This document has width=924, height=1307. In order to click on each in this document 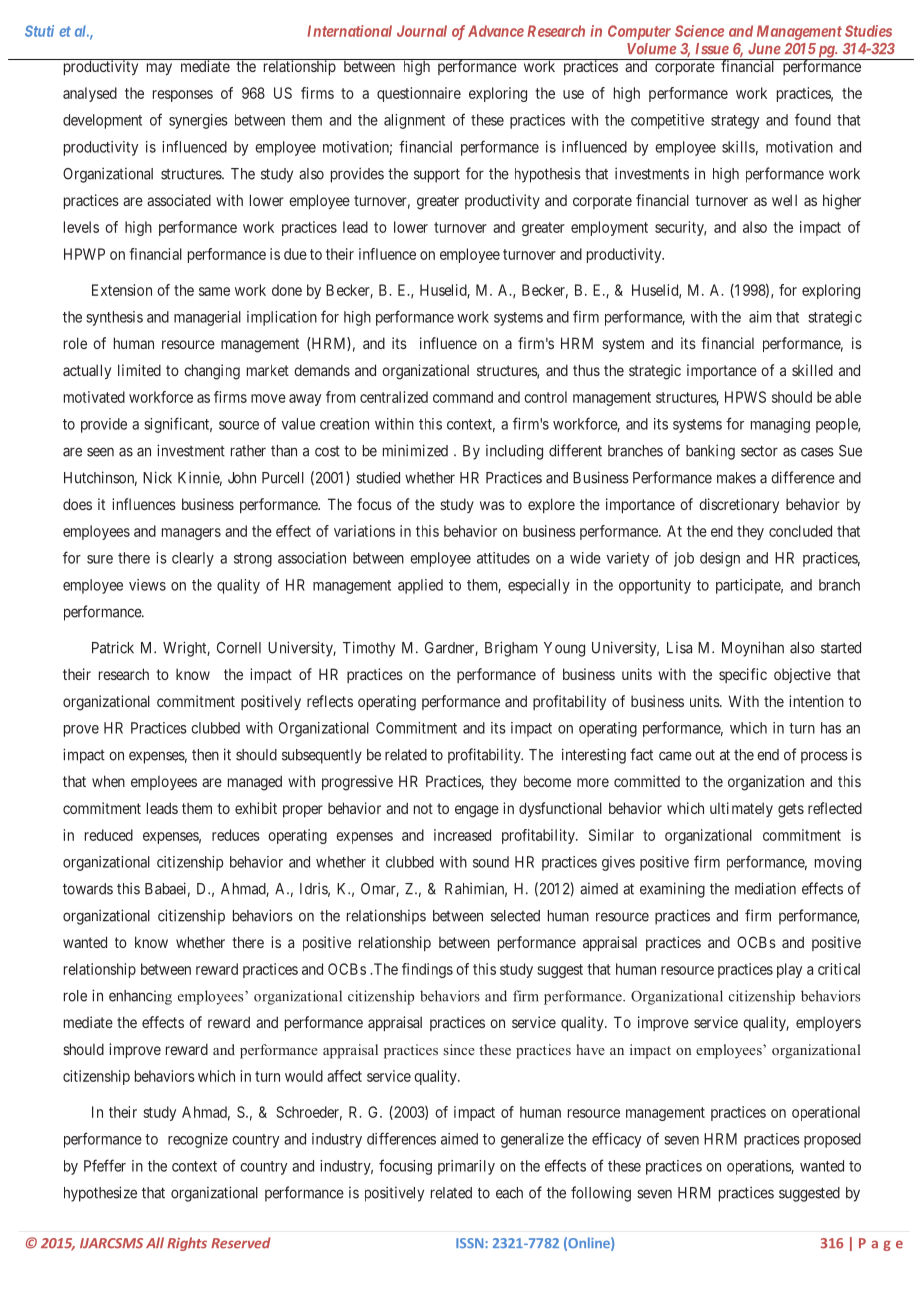, I will do `click(509, 1193)`.
